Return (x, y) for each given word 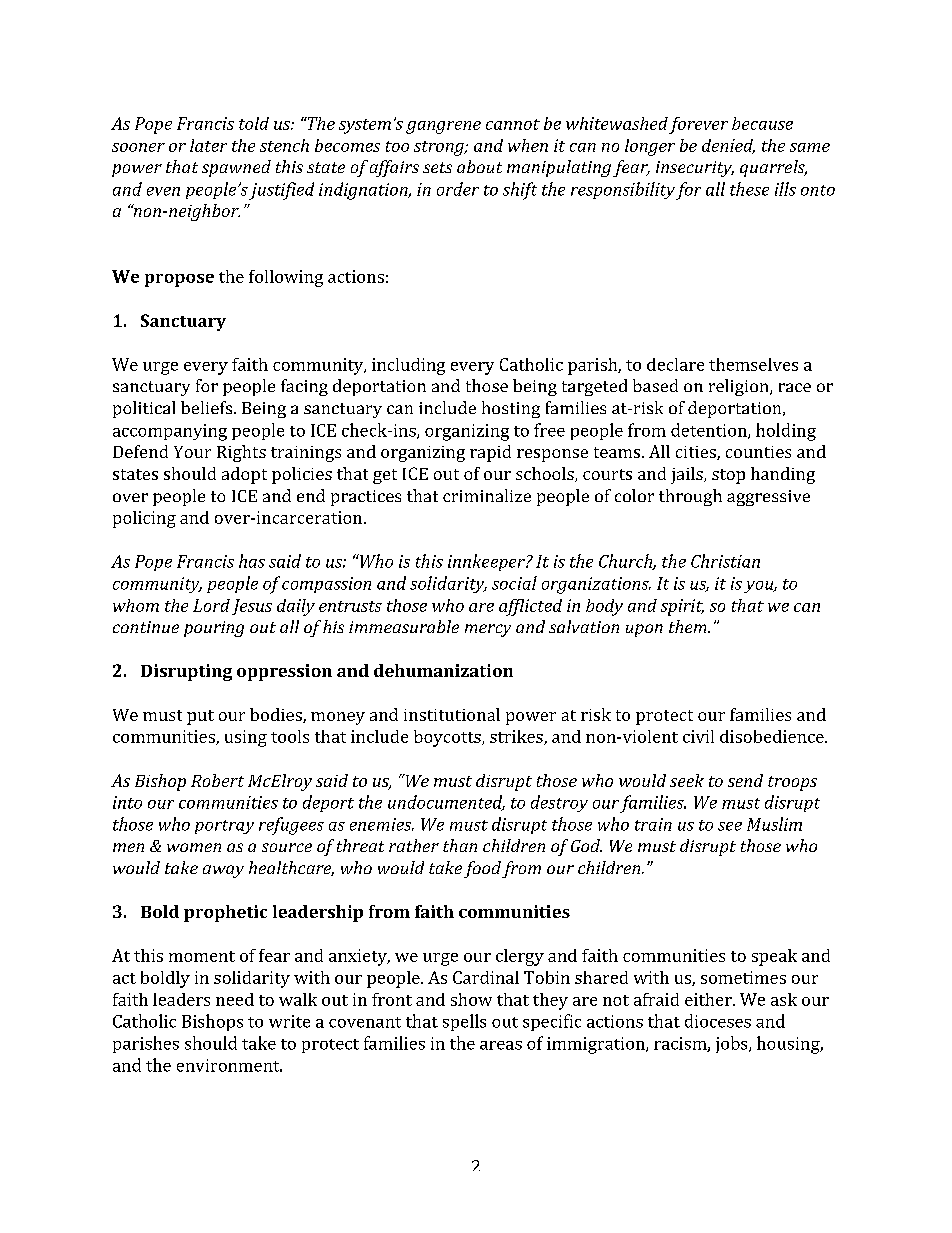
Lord (211, 605)
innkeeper (487, 562)
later (208, 145)
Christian (725, 561)
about (479, 166)
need (235, 999)
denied (728, 146)
